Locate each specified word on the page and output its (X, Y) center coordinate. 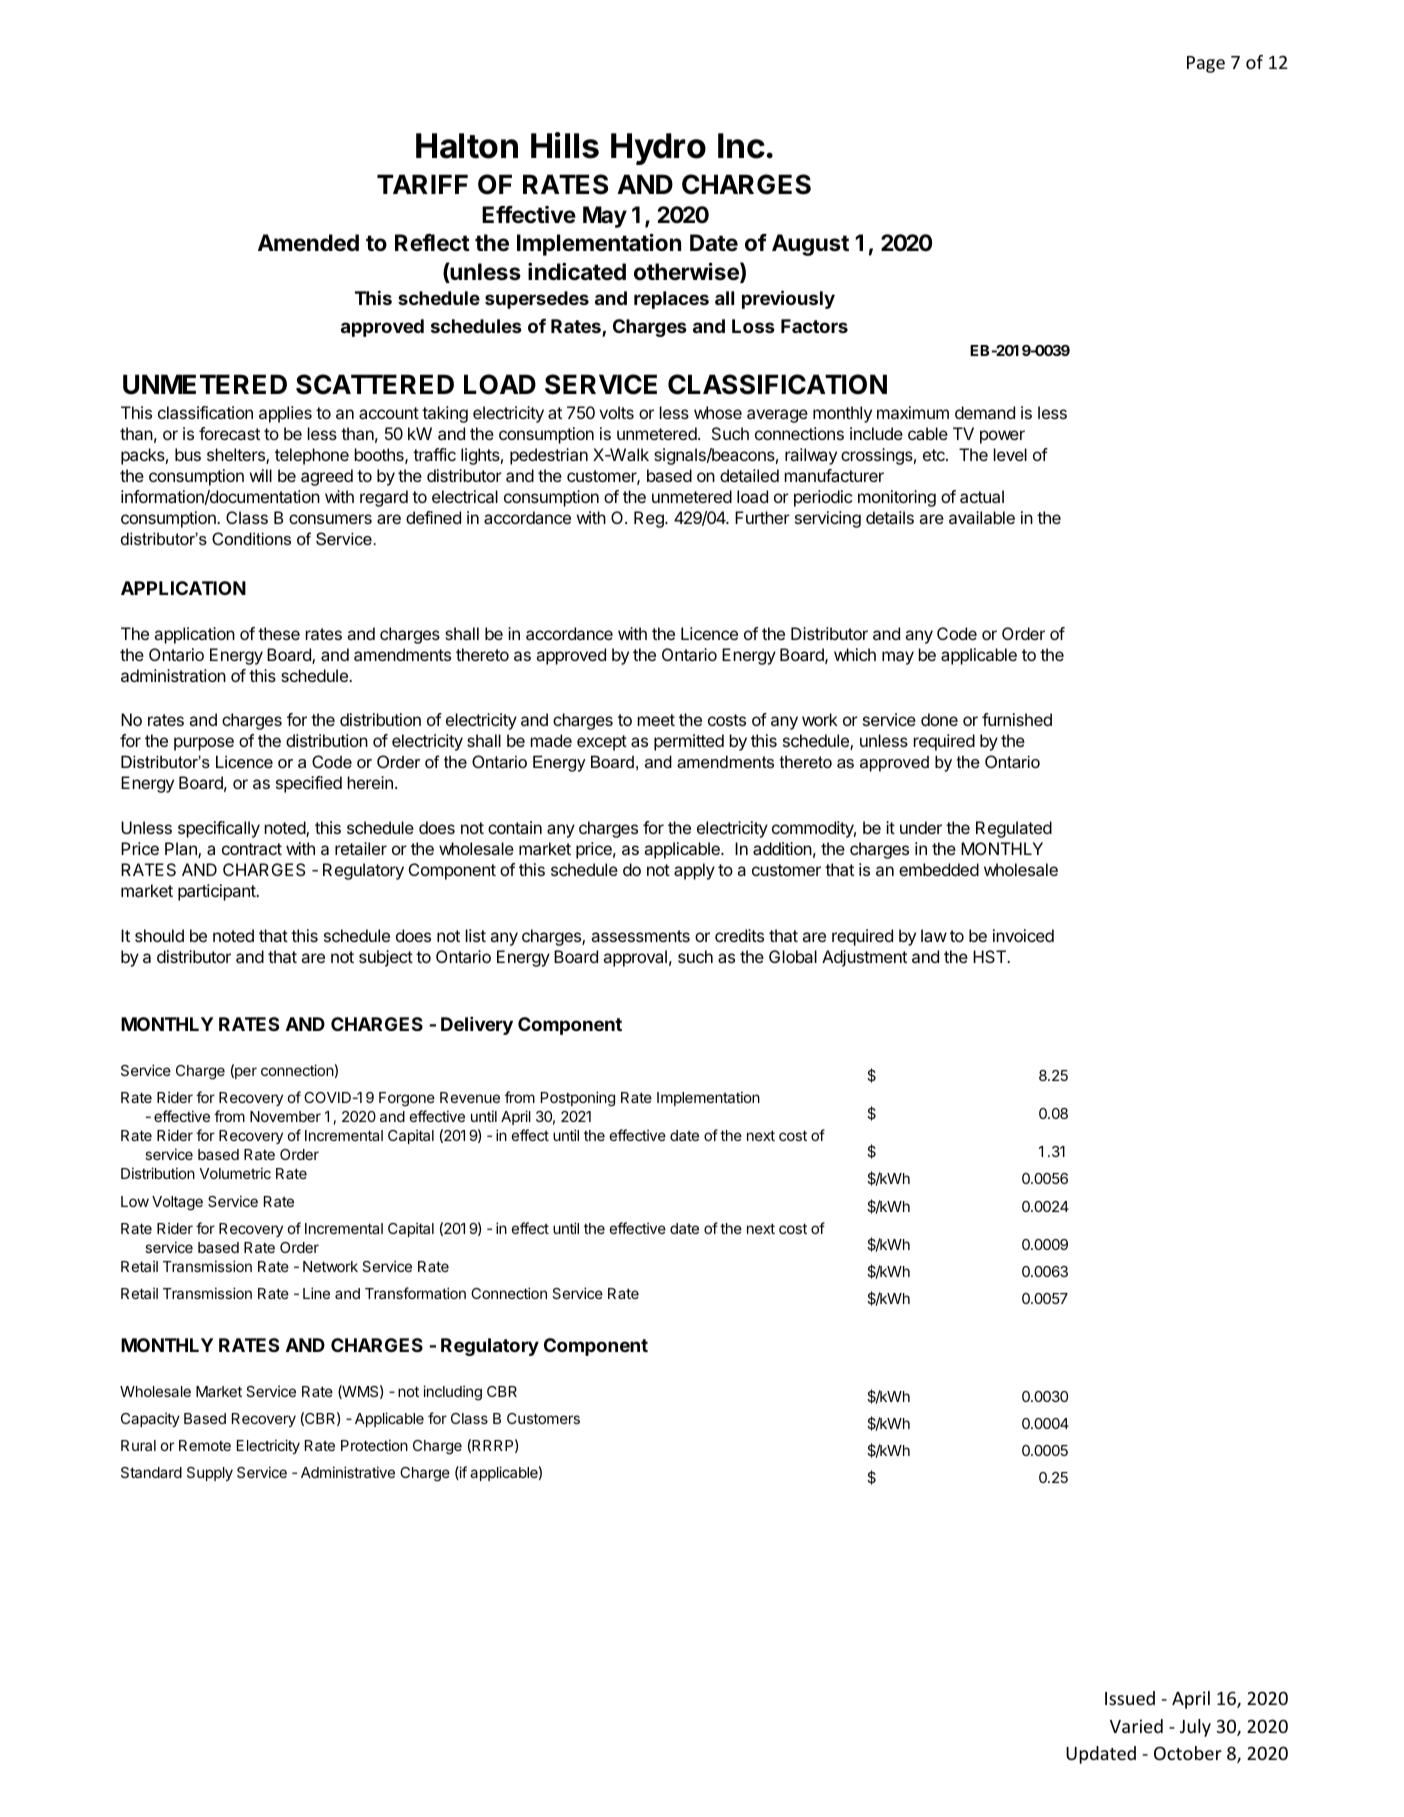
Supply (210, 1474)
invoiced (1023, 935)
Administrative (348, 1472)
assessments (640, 936)
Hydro (658, 149)
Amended (308, 243)
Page (1206, 64)
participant (218, 892)
